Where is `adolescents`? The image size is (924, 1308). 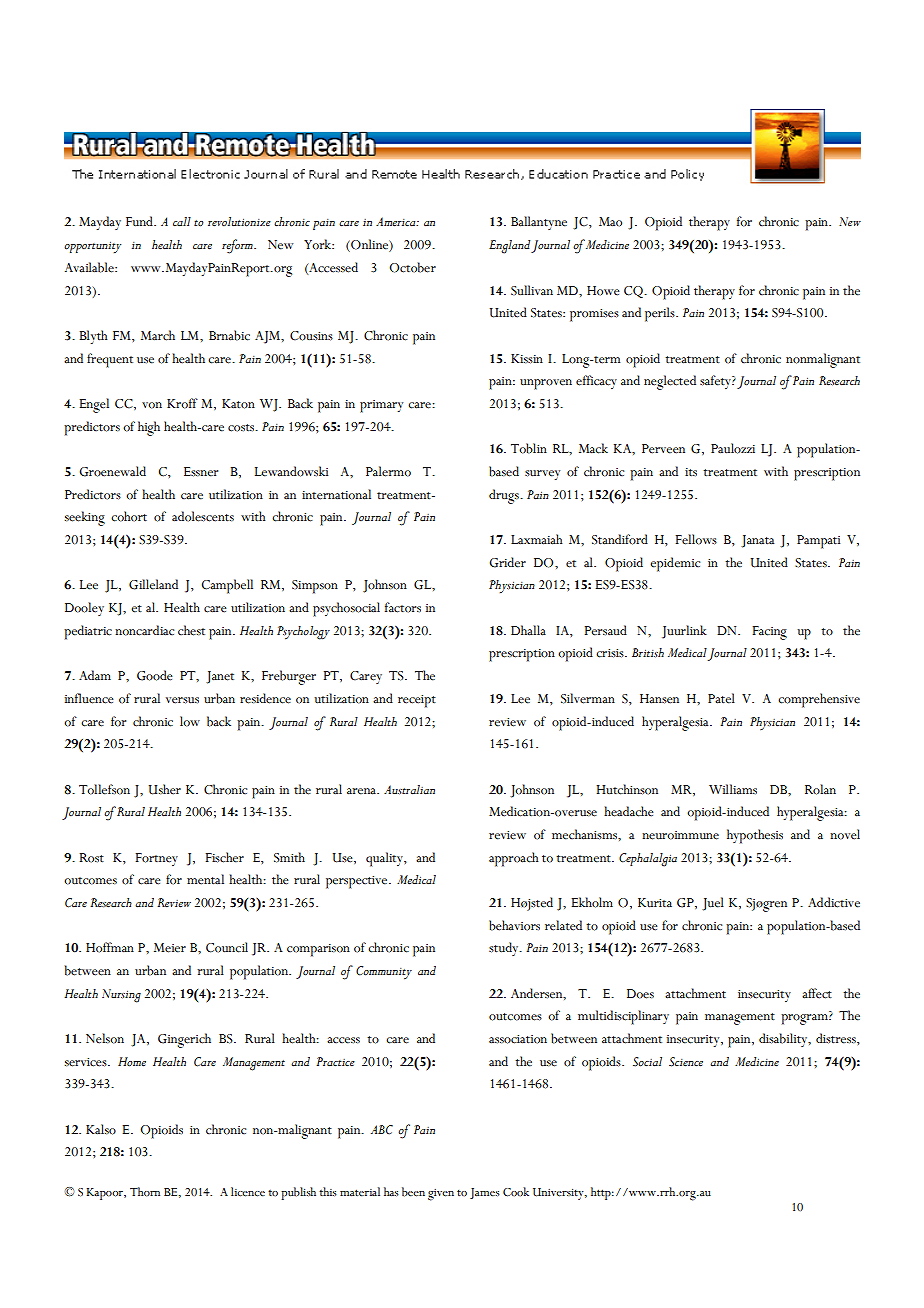 adolescents is located at coordinates (203, 516).
